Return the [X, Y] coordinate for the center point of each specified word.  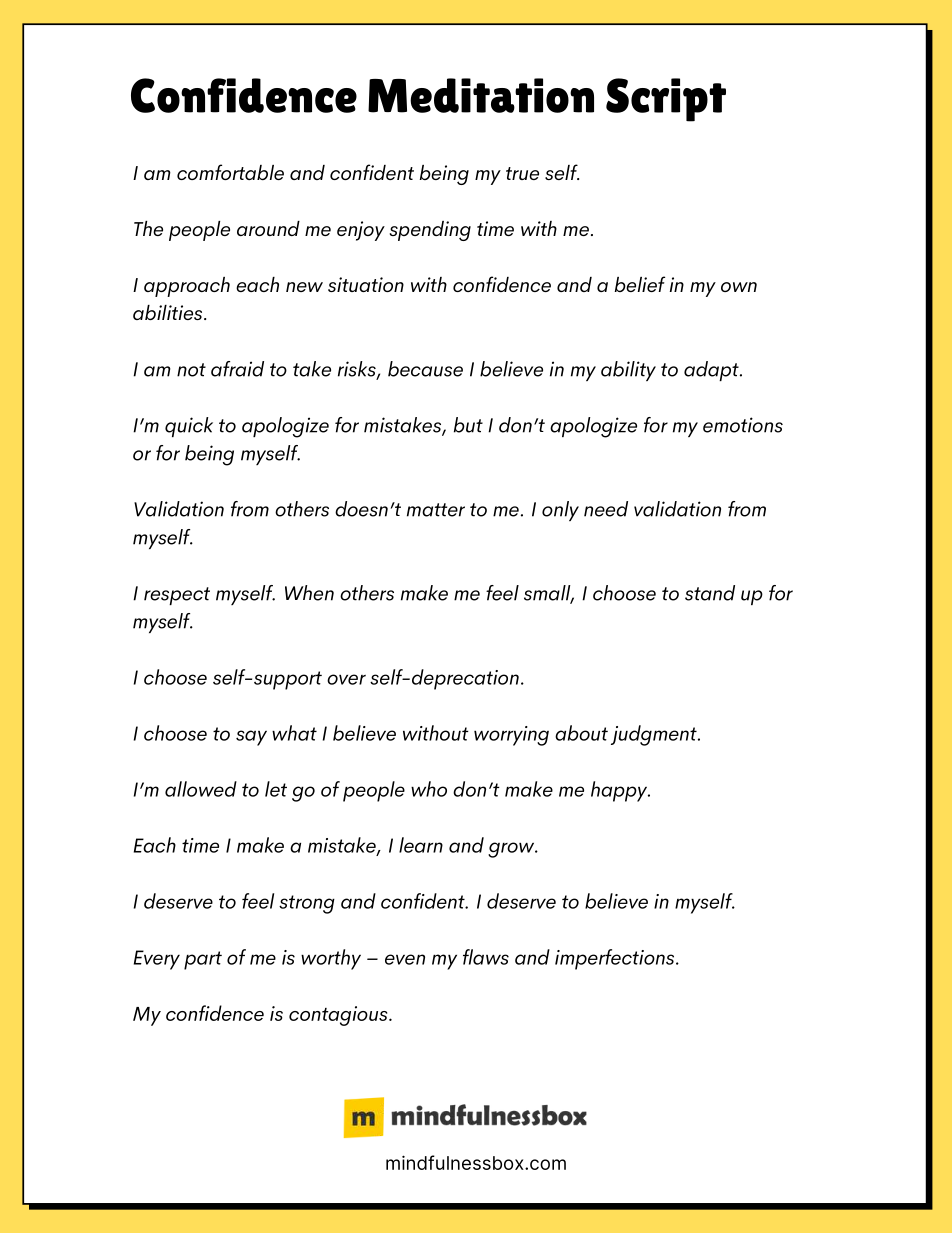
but [468, 425]
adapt [712, 371]
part [203, 960]
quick [189, 427]
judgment [655, 735]
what [294, 733]
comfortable [230, 172]
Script [666, 100]
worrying [511, 736]
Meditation [481, 95]
